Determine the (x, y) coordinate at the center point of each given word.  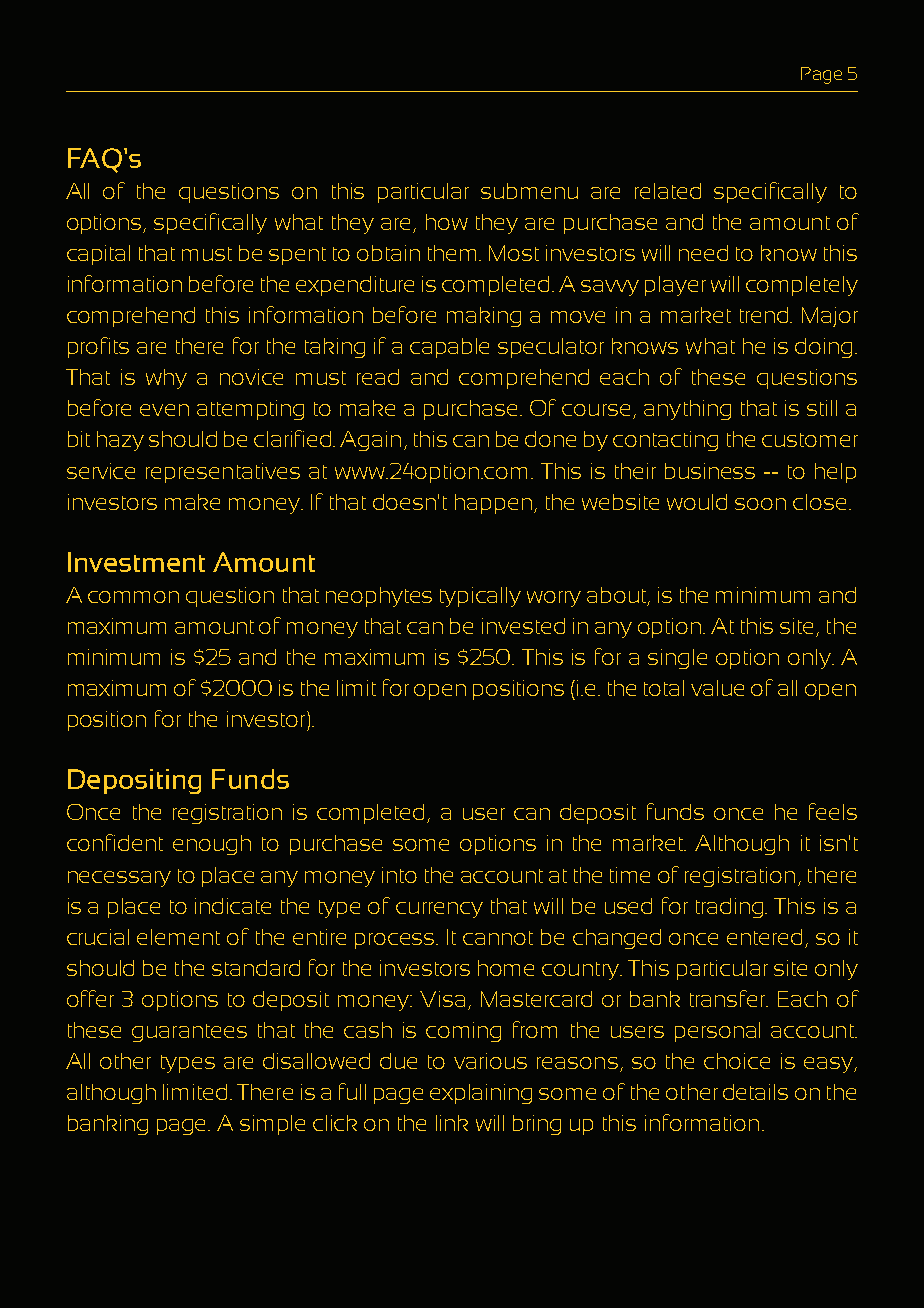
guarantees (189, 1033)
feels (833, 811)
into (399, 875)
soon (760, 504)
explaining (481, 1094)
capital (98, 255)
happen (493, 504)
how (447, 222)
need (703, 253)
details (755, 1092)
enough (212, 845)
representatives (223, 473)
